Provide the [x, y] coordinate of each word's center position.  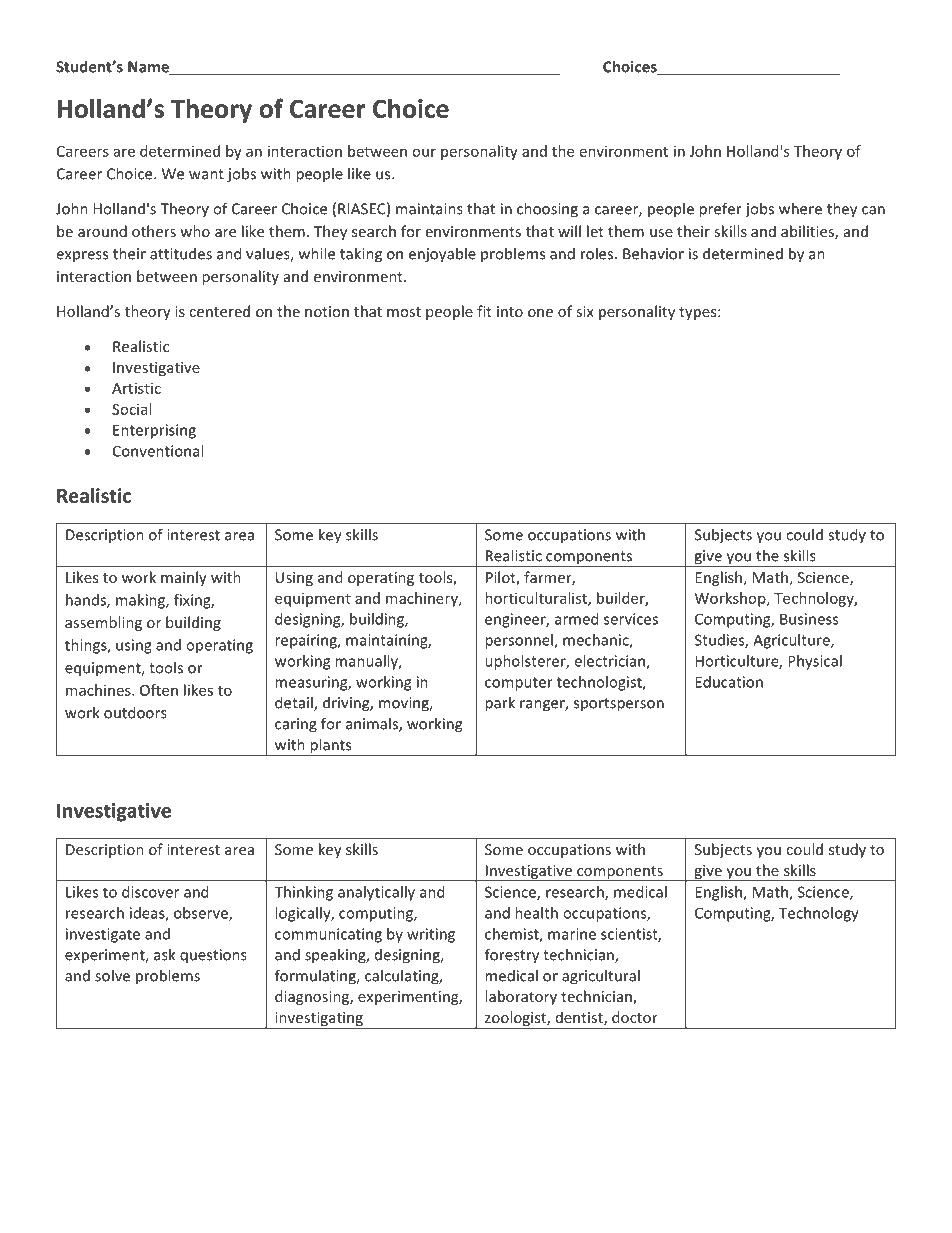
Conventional [158, 451]
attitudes [181, 253]
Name [149, 68]
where [800, 208]
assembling [103, 623]
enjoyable [442, 255]
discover [150, 892]
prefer [720, 210]
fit [484, 311]
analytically [376, 893]
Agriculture [792, 641]
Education [729, 682]
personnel [520, 641]
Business [809, 619]
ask [164, 954]
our [424, 152]
